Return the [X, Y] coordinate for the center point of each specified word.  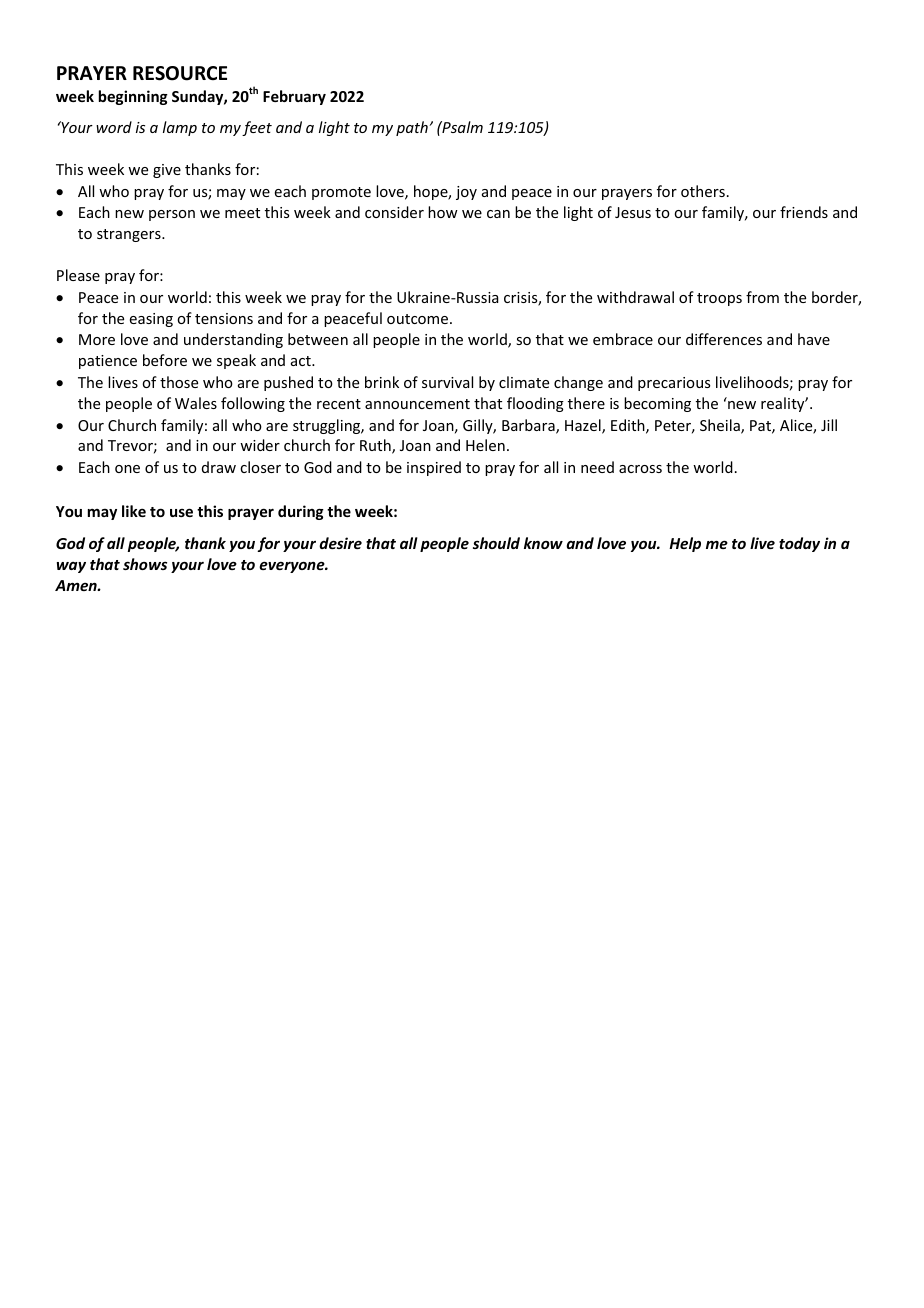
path [412, 128]
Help [685, 544]
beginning [133, 97]
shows [145, 564]
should [496, 543]
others [703, 191]
